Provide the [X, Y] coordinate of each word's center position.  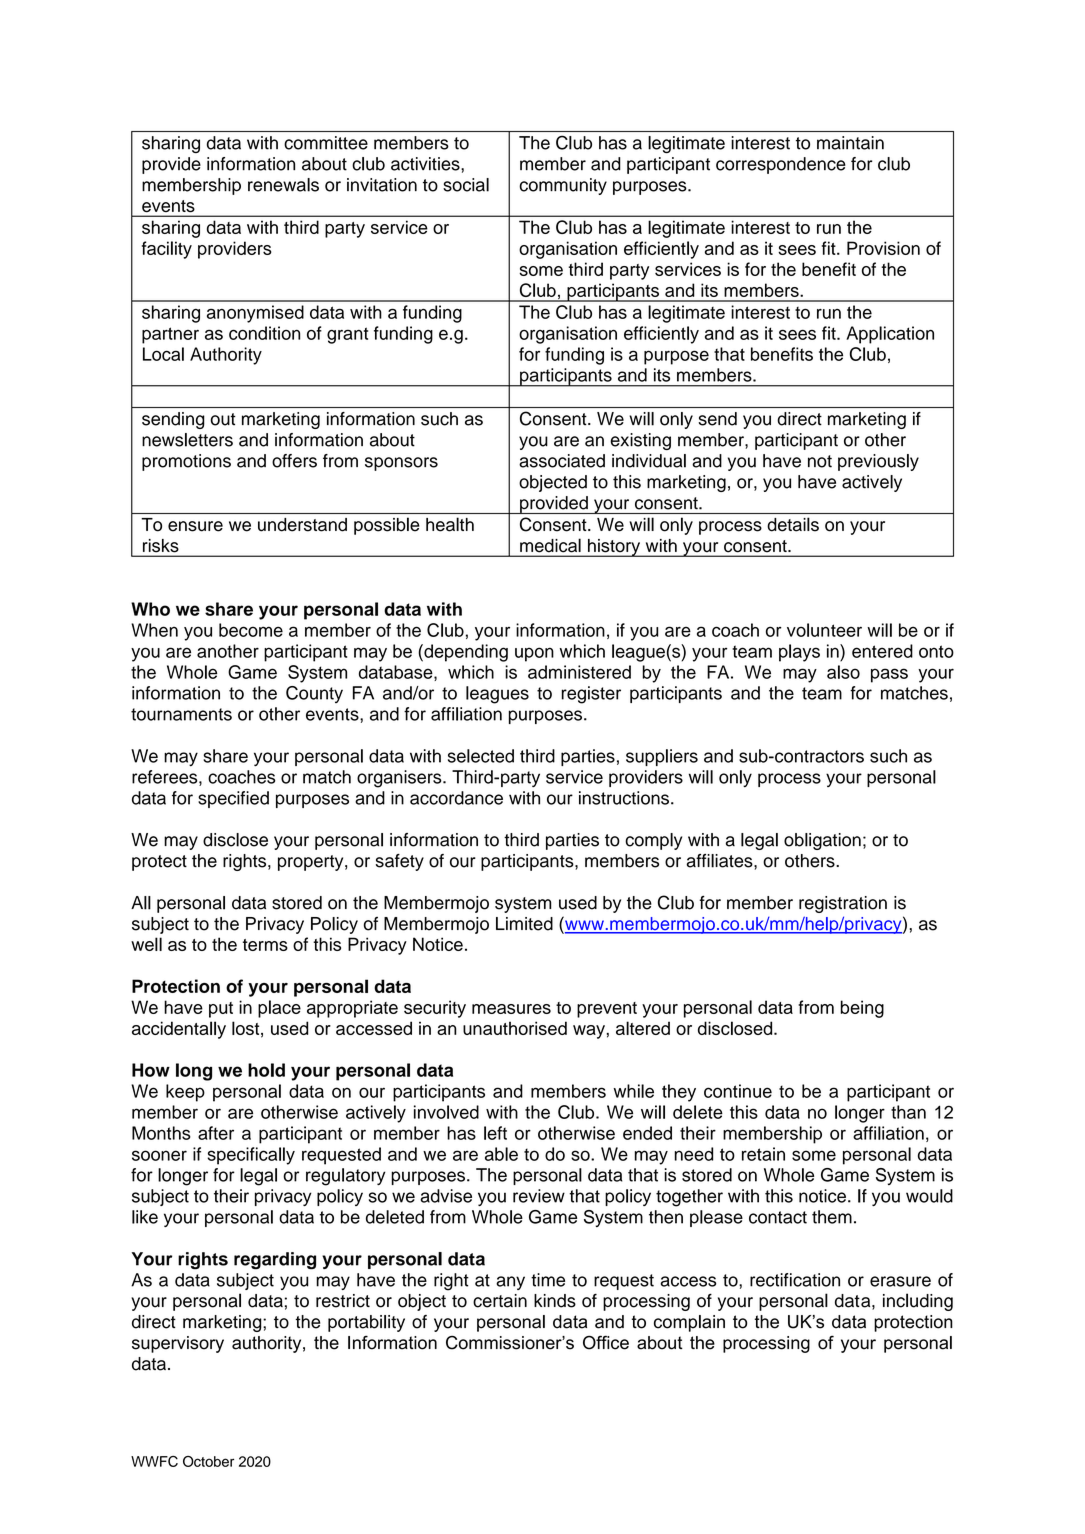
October [208, 1461]
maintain [850, 143]
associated [562, 461]
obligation [822, 841]
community [563, 186]
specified [233, 799]
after [216, 1133]
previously [878, 462]
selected [481, 756]
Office [606, 1342]
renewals [283, 185]
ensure [195, 526]
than [908, 1112]
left [495, 1133]
